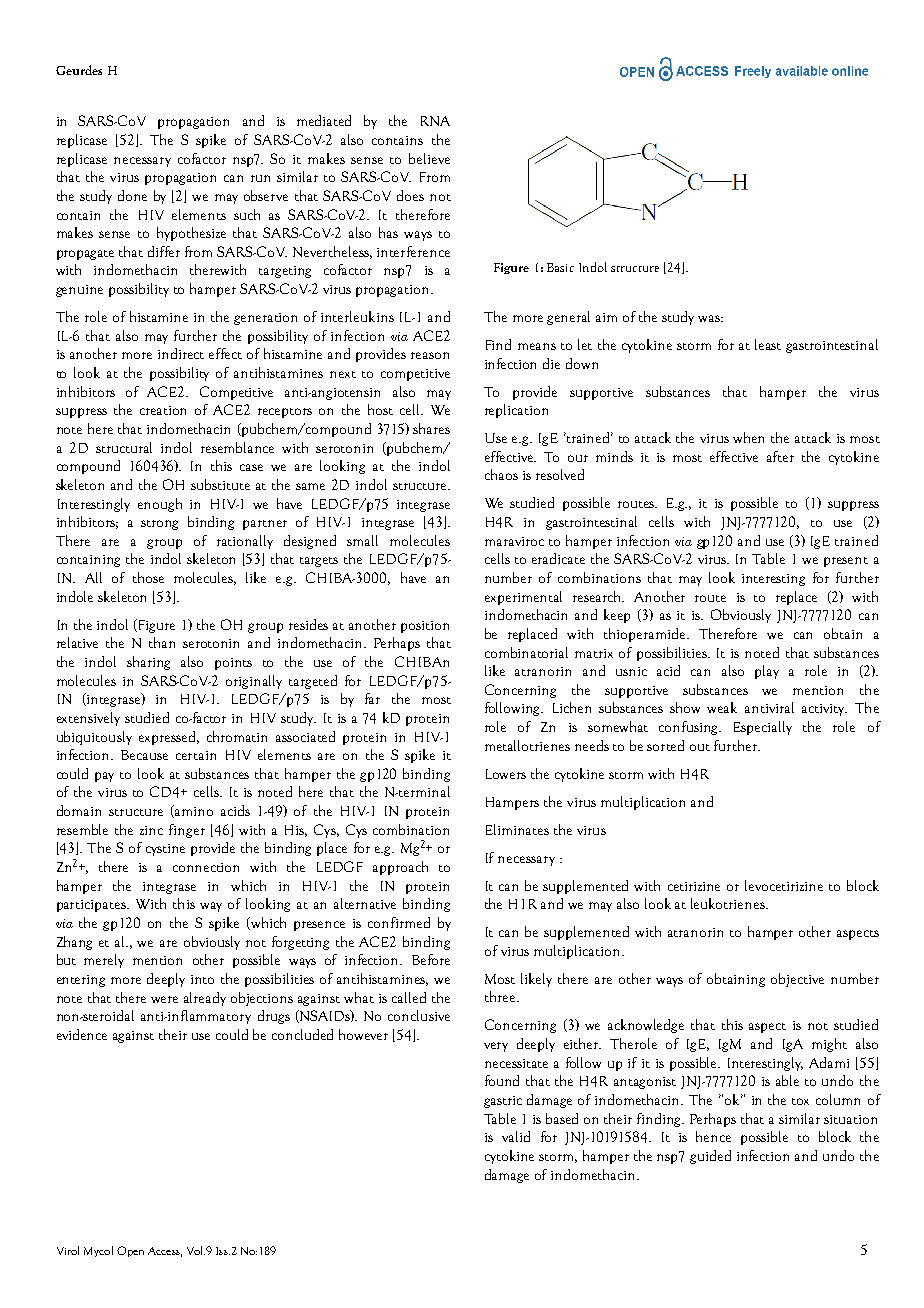 The height and width of the screenshot is (1308, 924). What do you see at coordinates (797, 980) in the screenshot?
I see `objective` at bounding box center [797, 980].
